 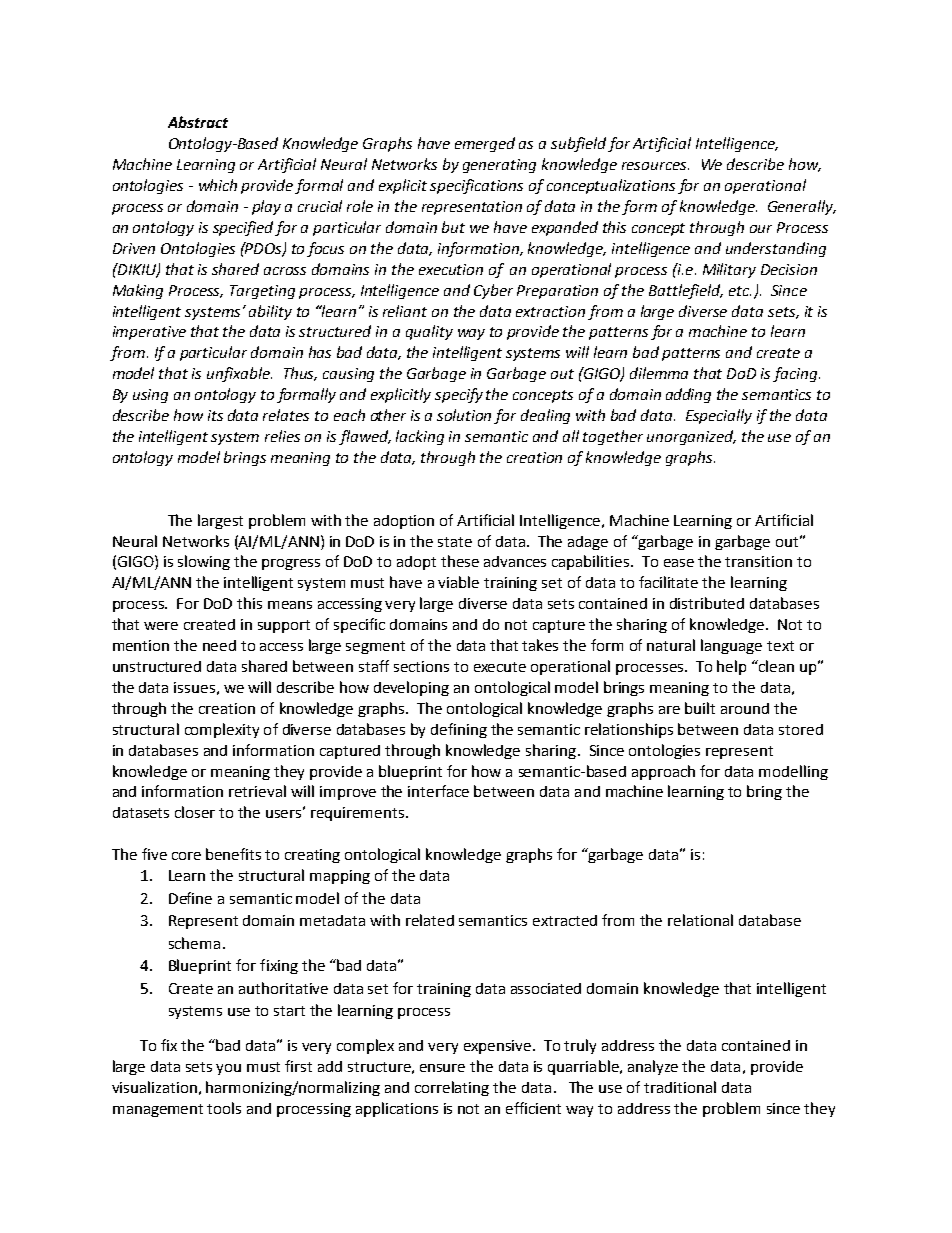 I want to click on quality, so click(x=429, y=332).
